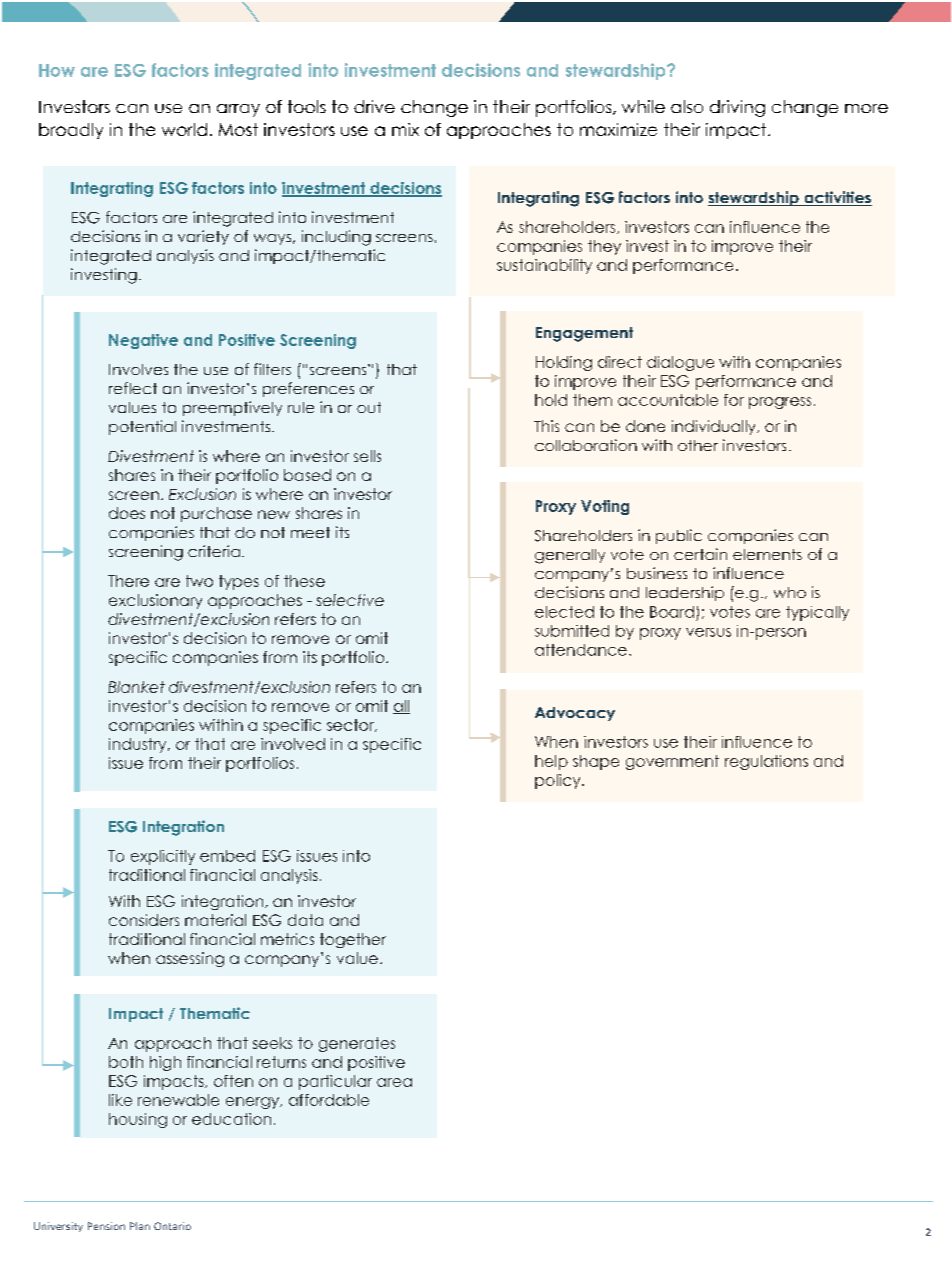 Image resolution: width=952 pixels, height=1270 pixels. What do you see at coordinates (559, 781) in the screenshot?
I see `policy` at bounding box center [559, 781].
